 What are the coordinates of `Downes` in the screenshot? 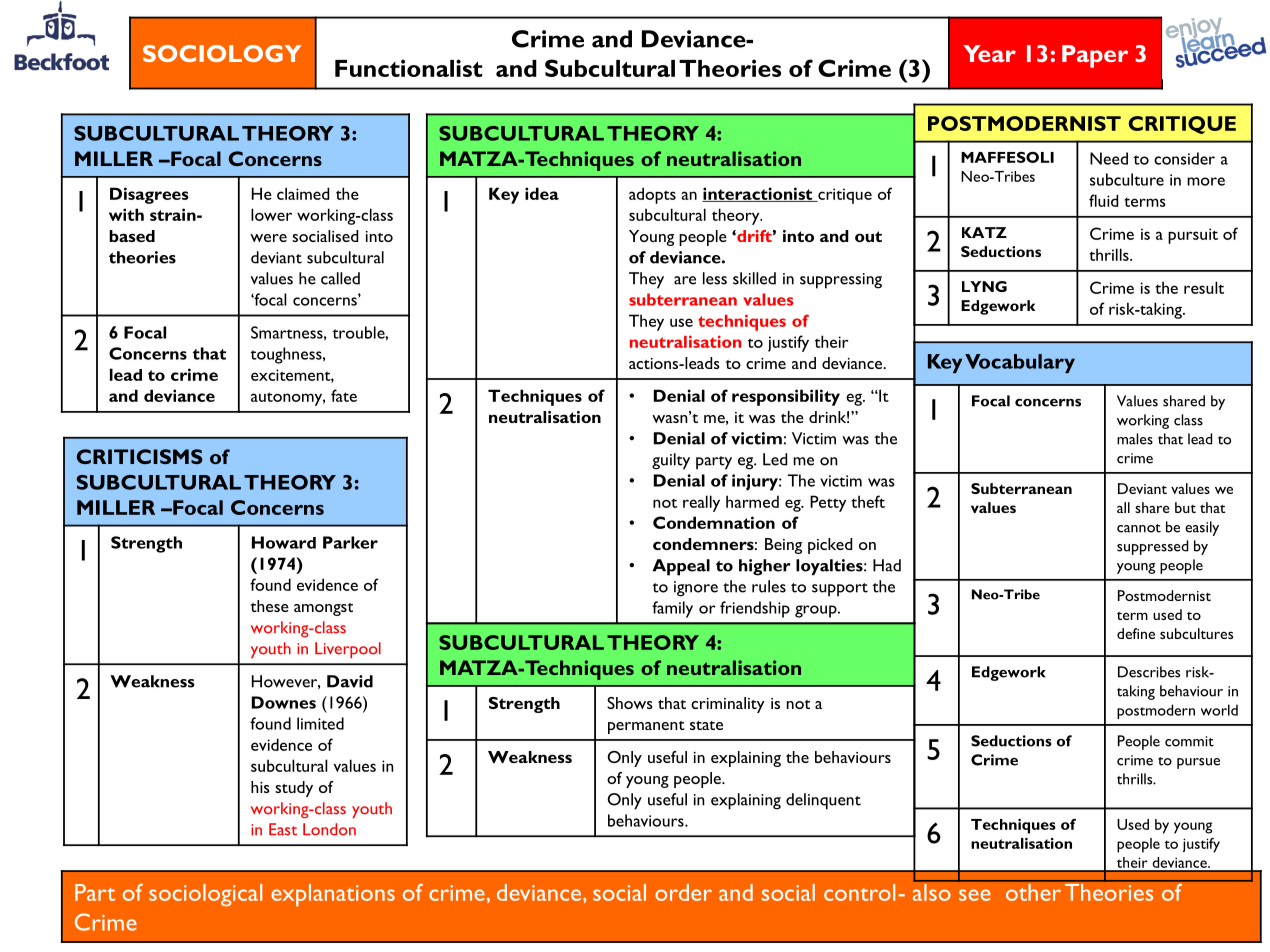 It's located at (284, 702).
